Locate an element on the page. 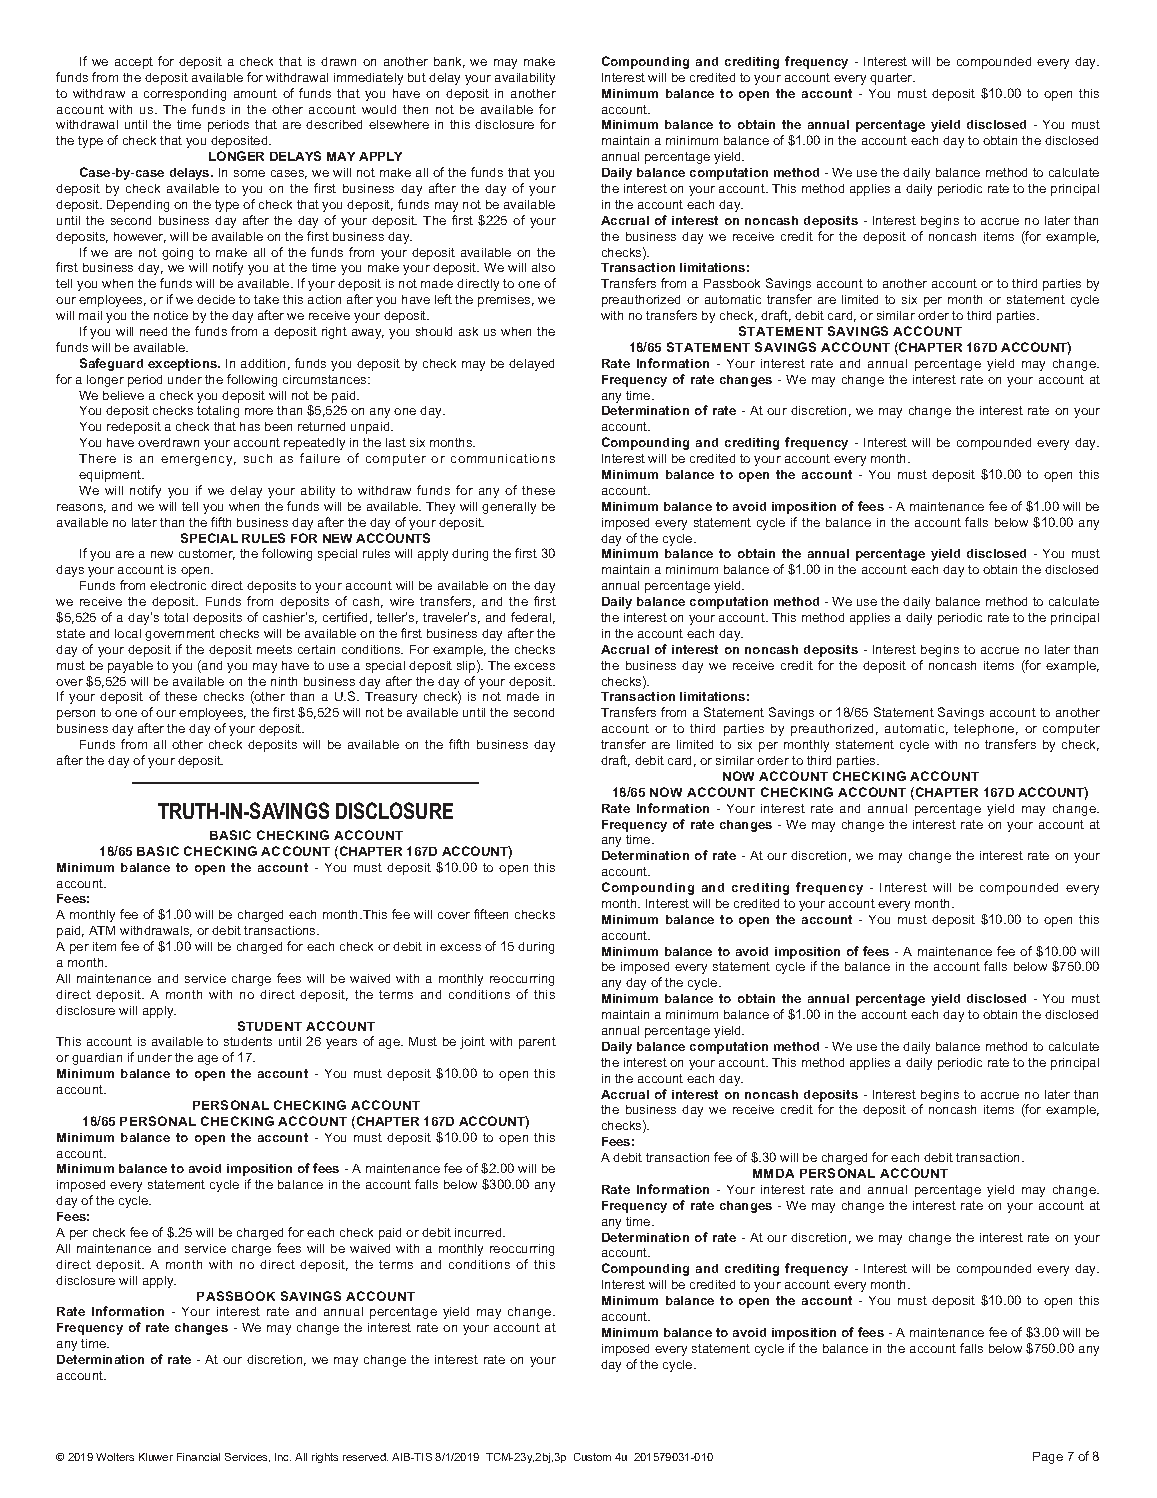  Financial is located at coordinates (198, 1457).
